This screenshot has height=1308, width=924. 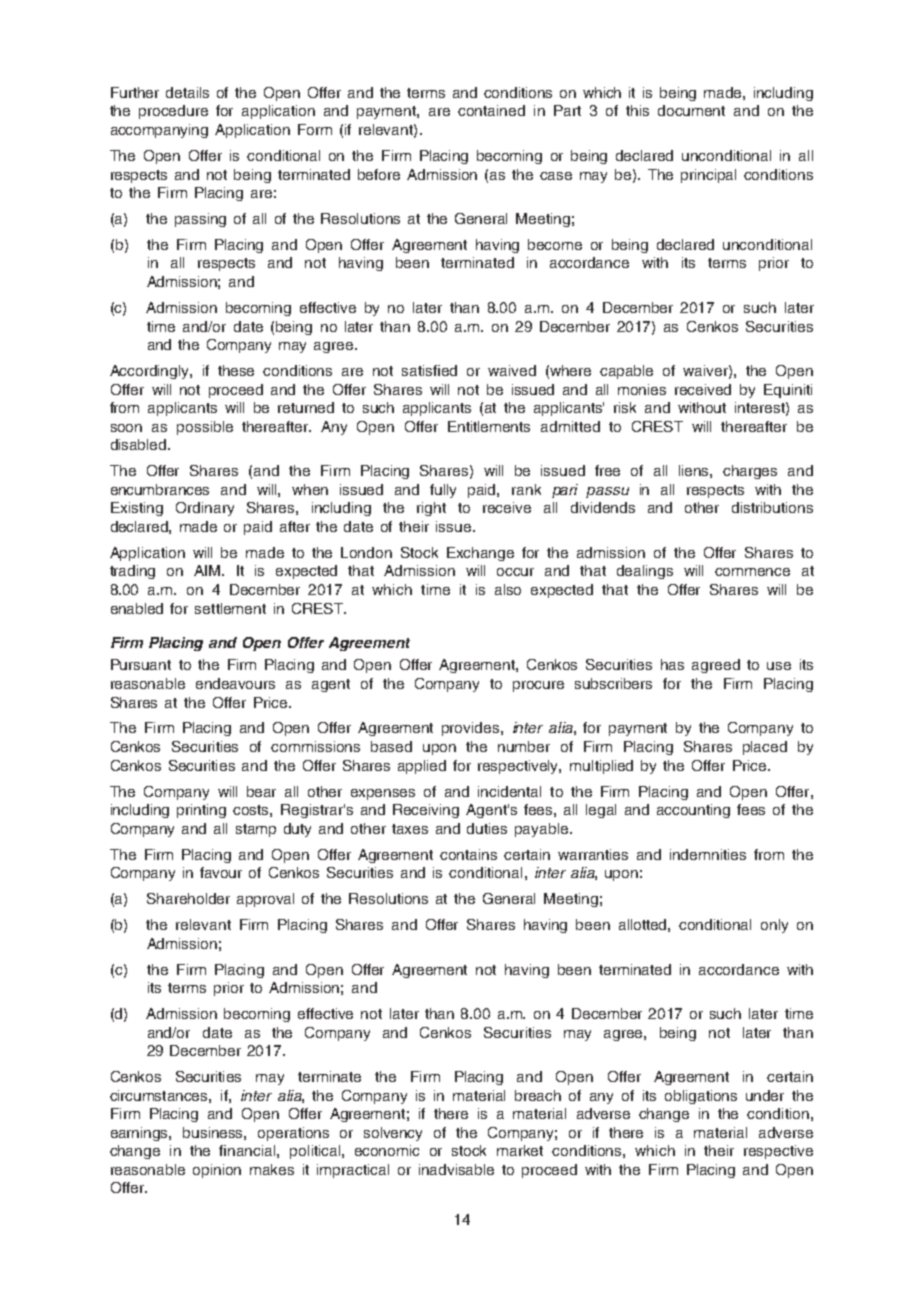 I want to click on procedure, so click(x=173, y=112).
